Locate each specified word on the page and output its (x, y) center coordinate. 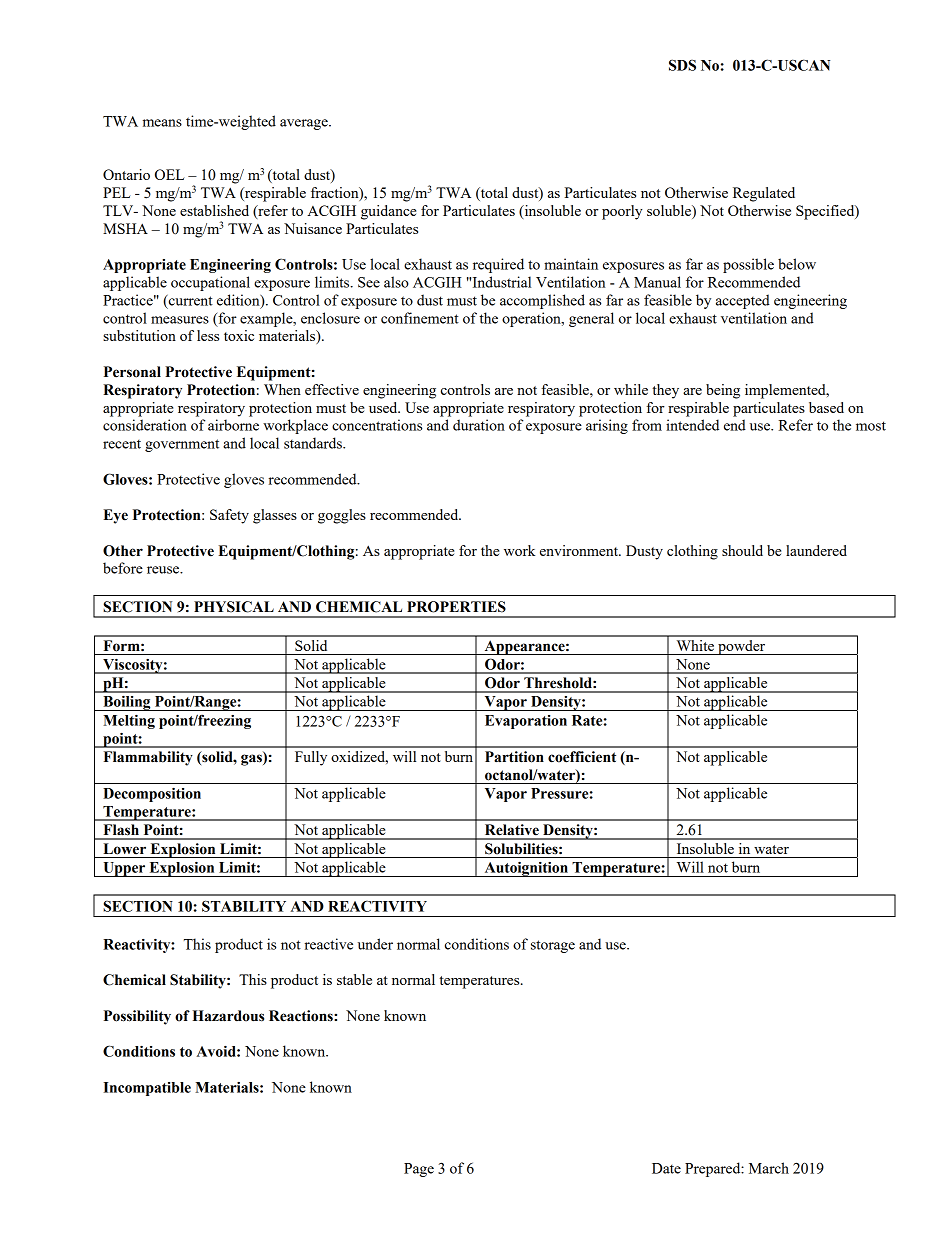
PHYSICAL (234, 607)
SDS (682, 65)
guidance (388, 212)
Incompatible (147, 1089)
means (162, 123)
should (742, 550)
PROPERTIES (456, 607)
